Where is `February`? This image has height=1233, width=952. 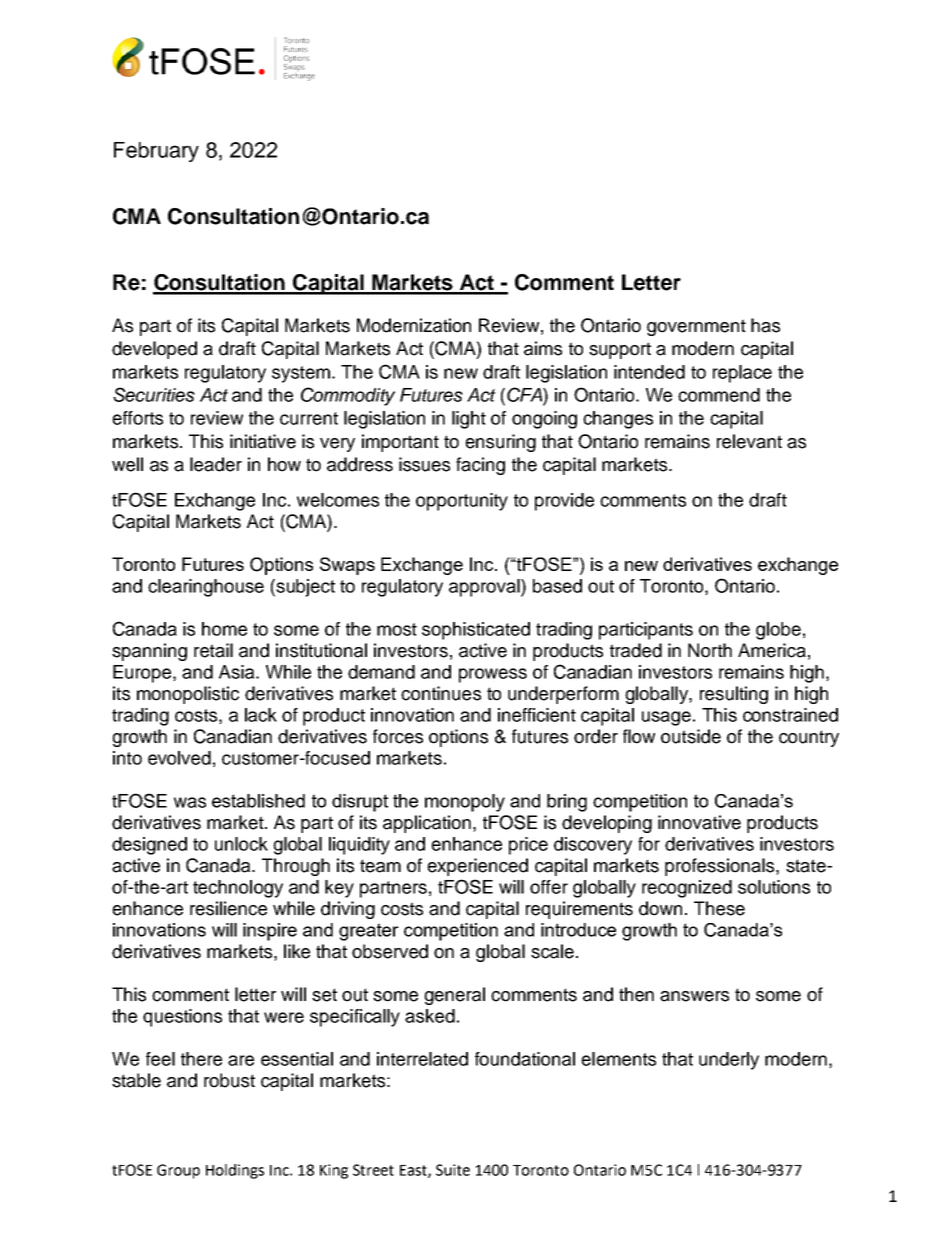
February is located at coordinates (156, 152).
